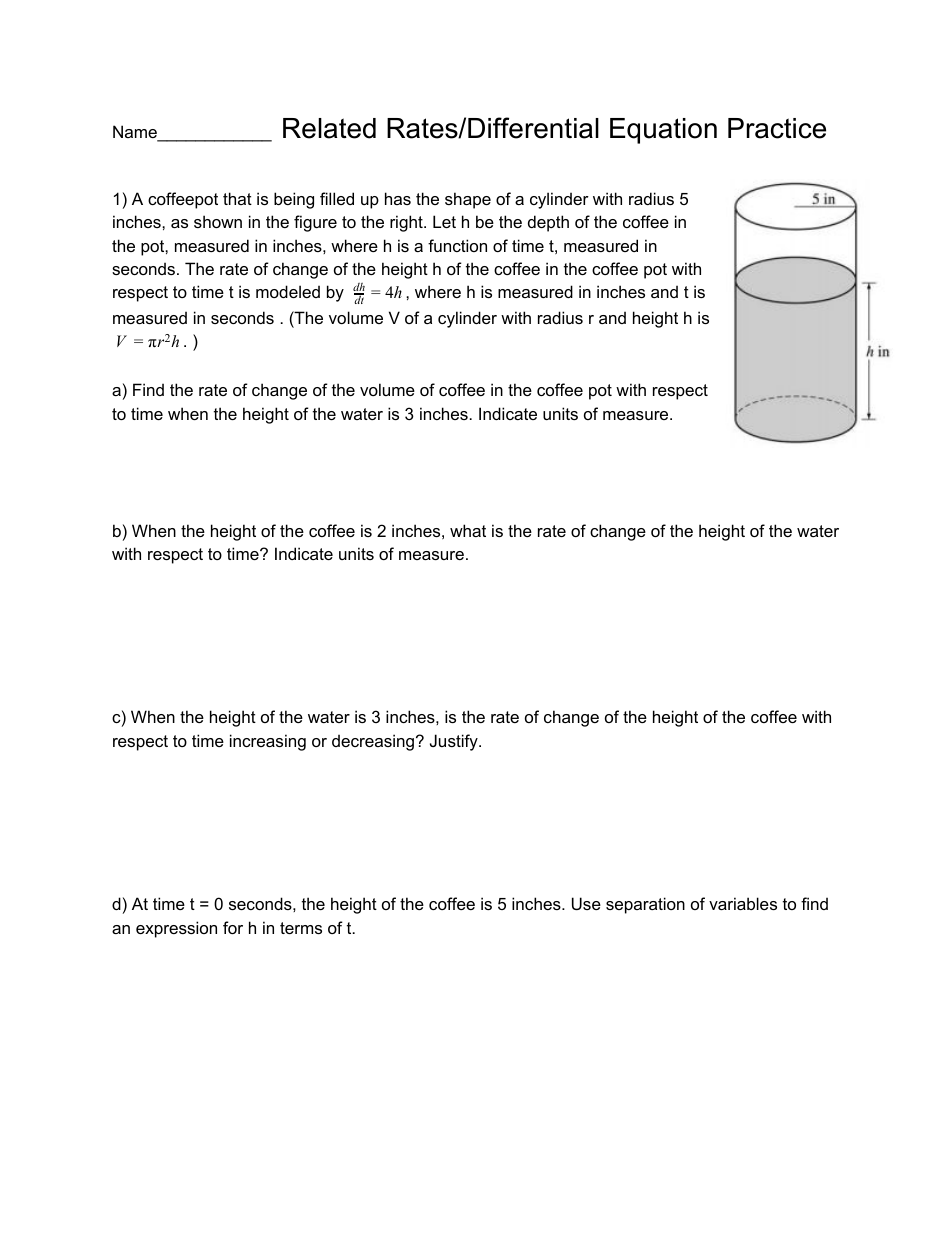 The height and width of the screenshot is (1233, 952). What do you see at coordinates (288, 291) in the screenshot?
I see `modeled` at bounding box center [288, 291].
